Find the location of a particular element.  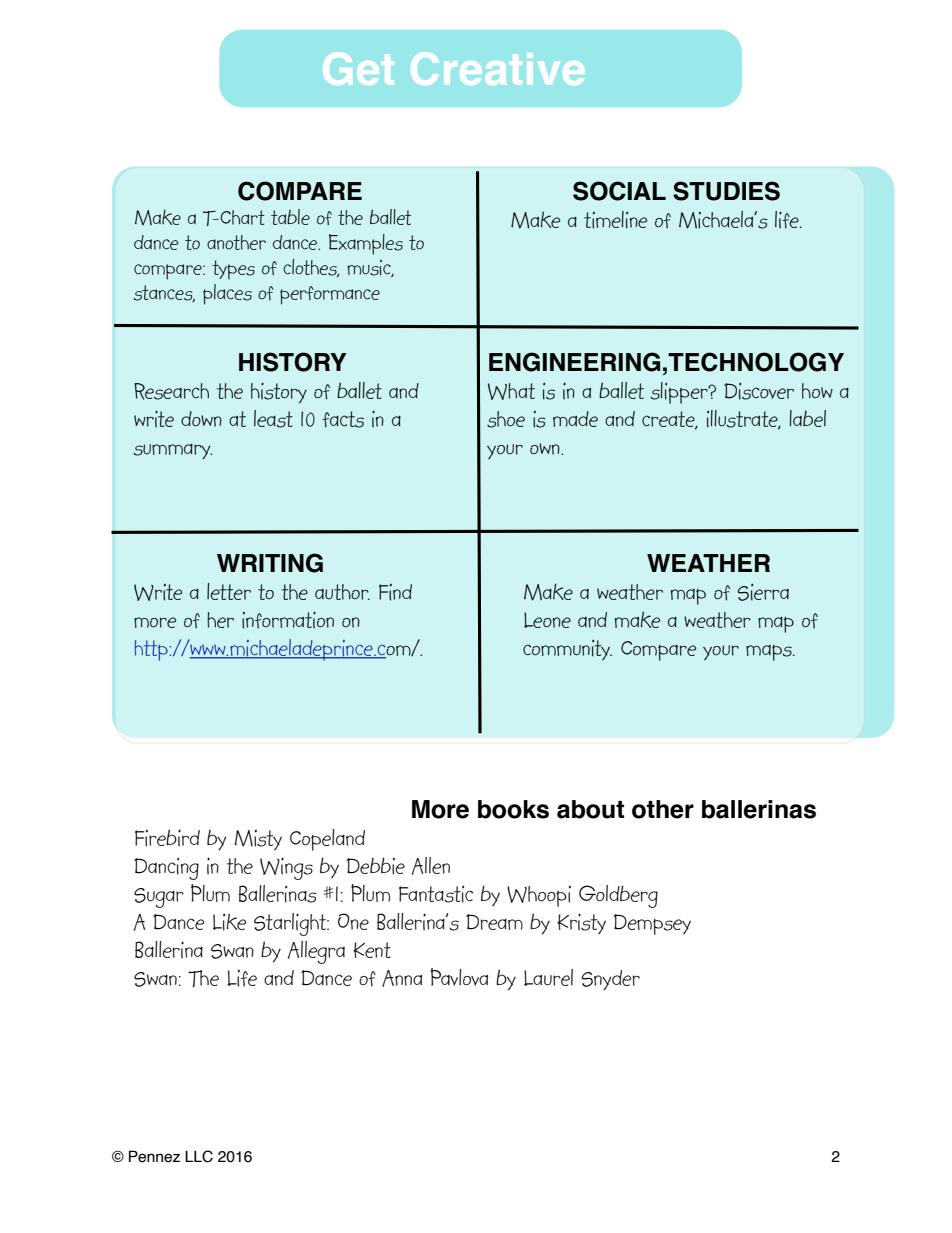

Laurel is located at coordinates (548, 977).
